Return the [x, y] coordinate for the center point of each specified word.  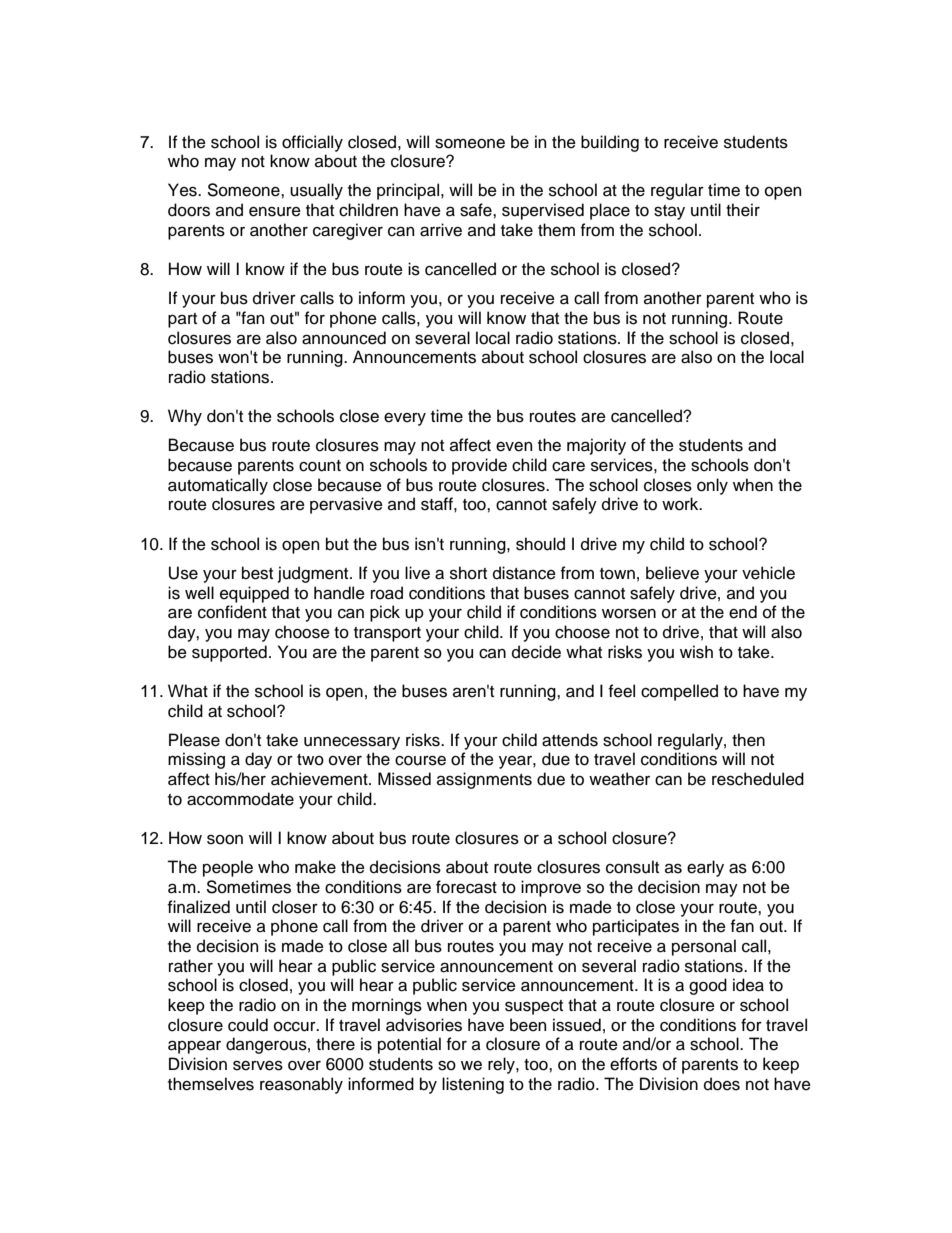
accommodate [240, 799]
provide [479, 466]
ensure [275, 211]
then [748, 740]
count [320, 466]
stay [669, 212]
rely [502, 1065]
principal [408, 191]
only [712, 486]
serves [258, 1065]
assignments [484, 780]
